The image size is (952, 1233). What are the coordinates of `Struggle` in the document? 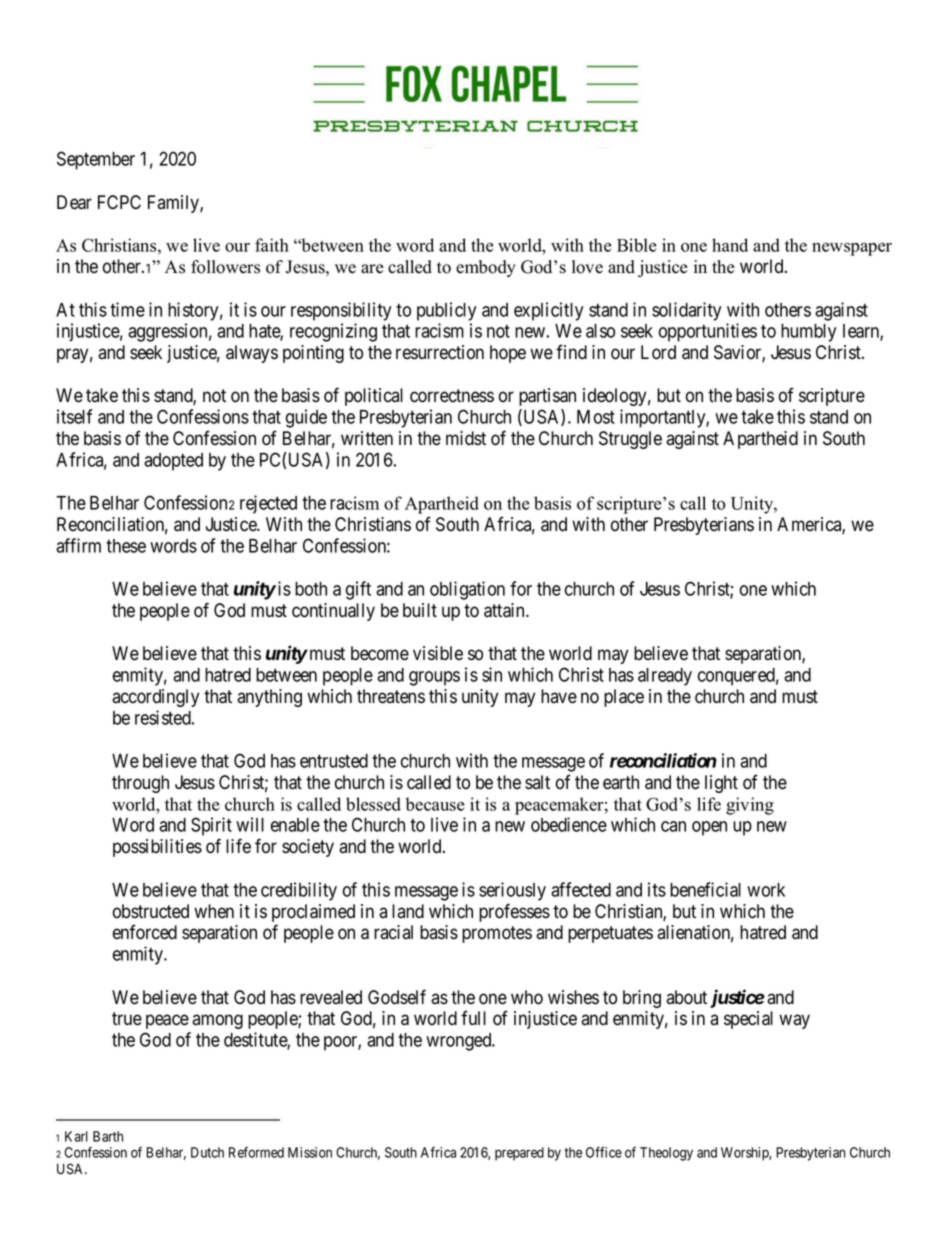 It's located at (630, 440).
